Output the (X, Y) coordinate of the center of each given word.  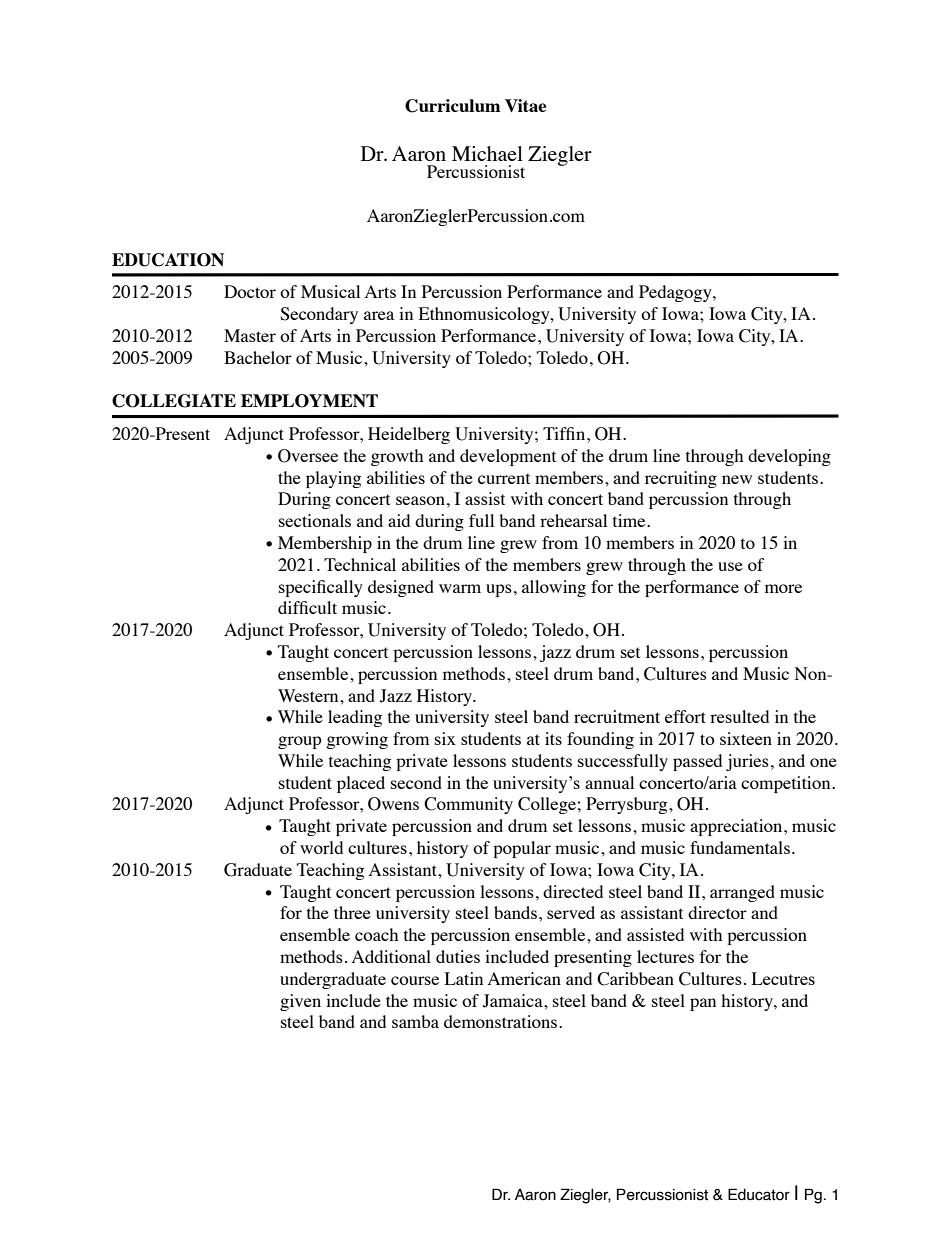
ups (499, 590)
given (300, 1002)
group (300, 742)
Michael (487, 153)
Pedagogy (676, 293)
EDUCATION (168, 260)
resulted (739, 716)
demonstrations (502, 1021)
